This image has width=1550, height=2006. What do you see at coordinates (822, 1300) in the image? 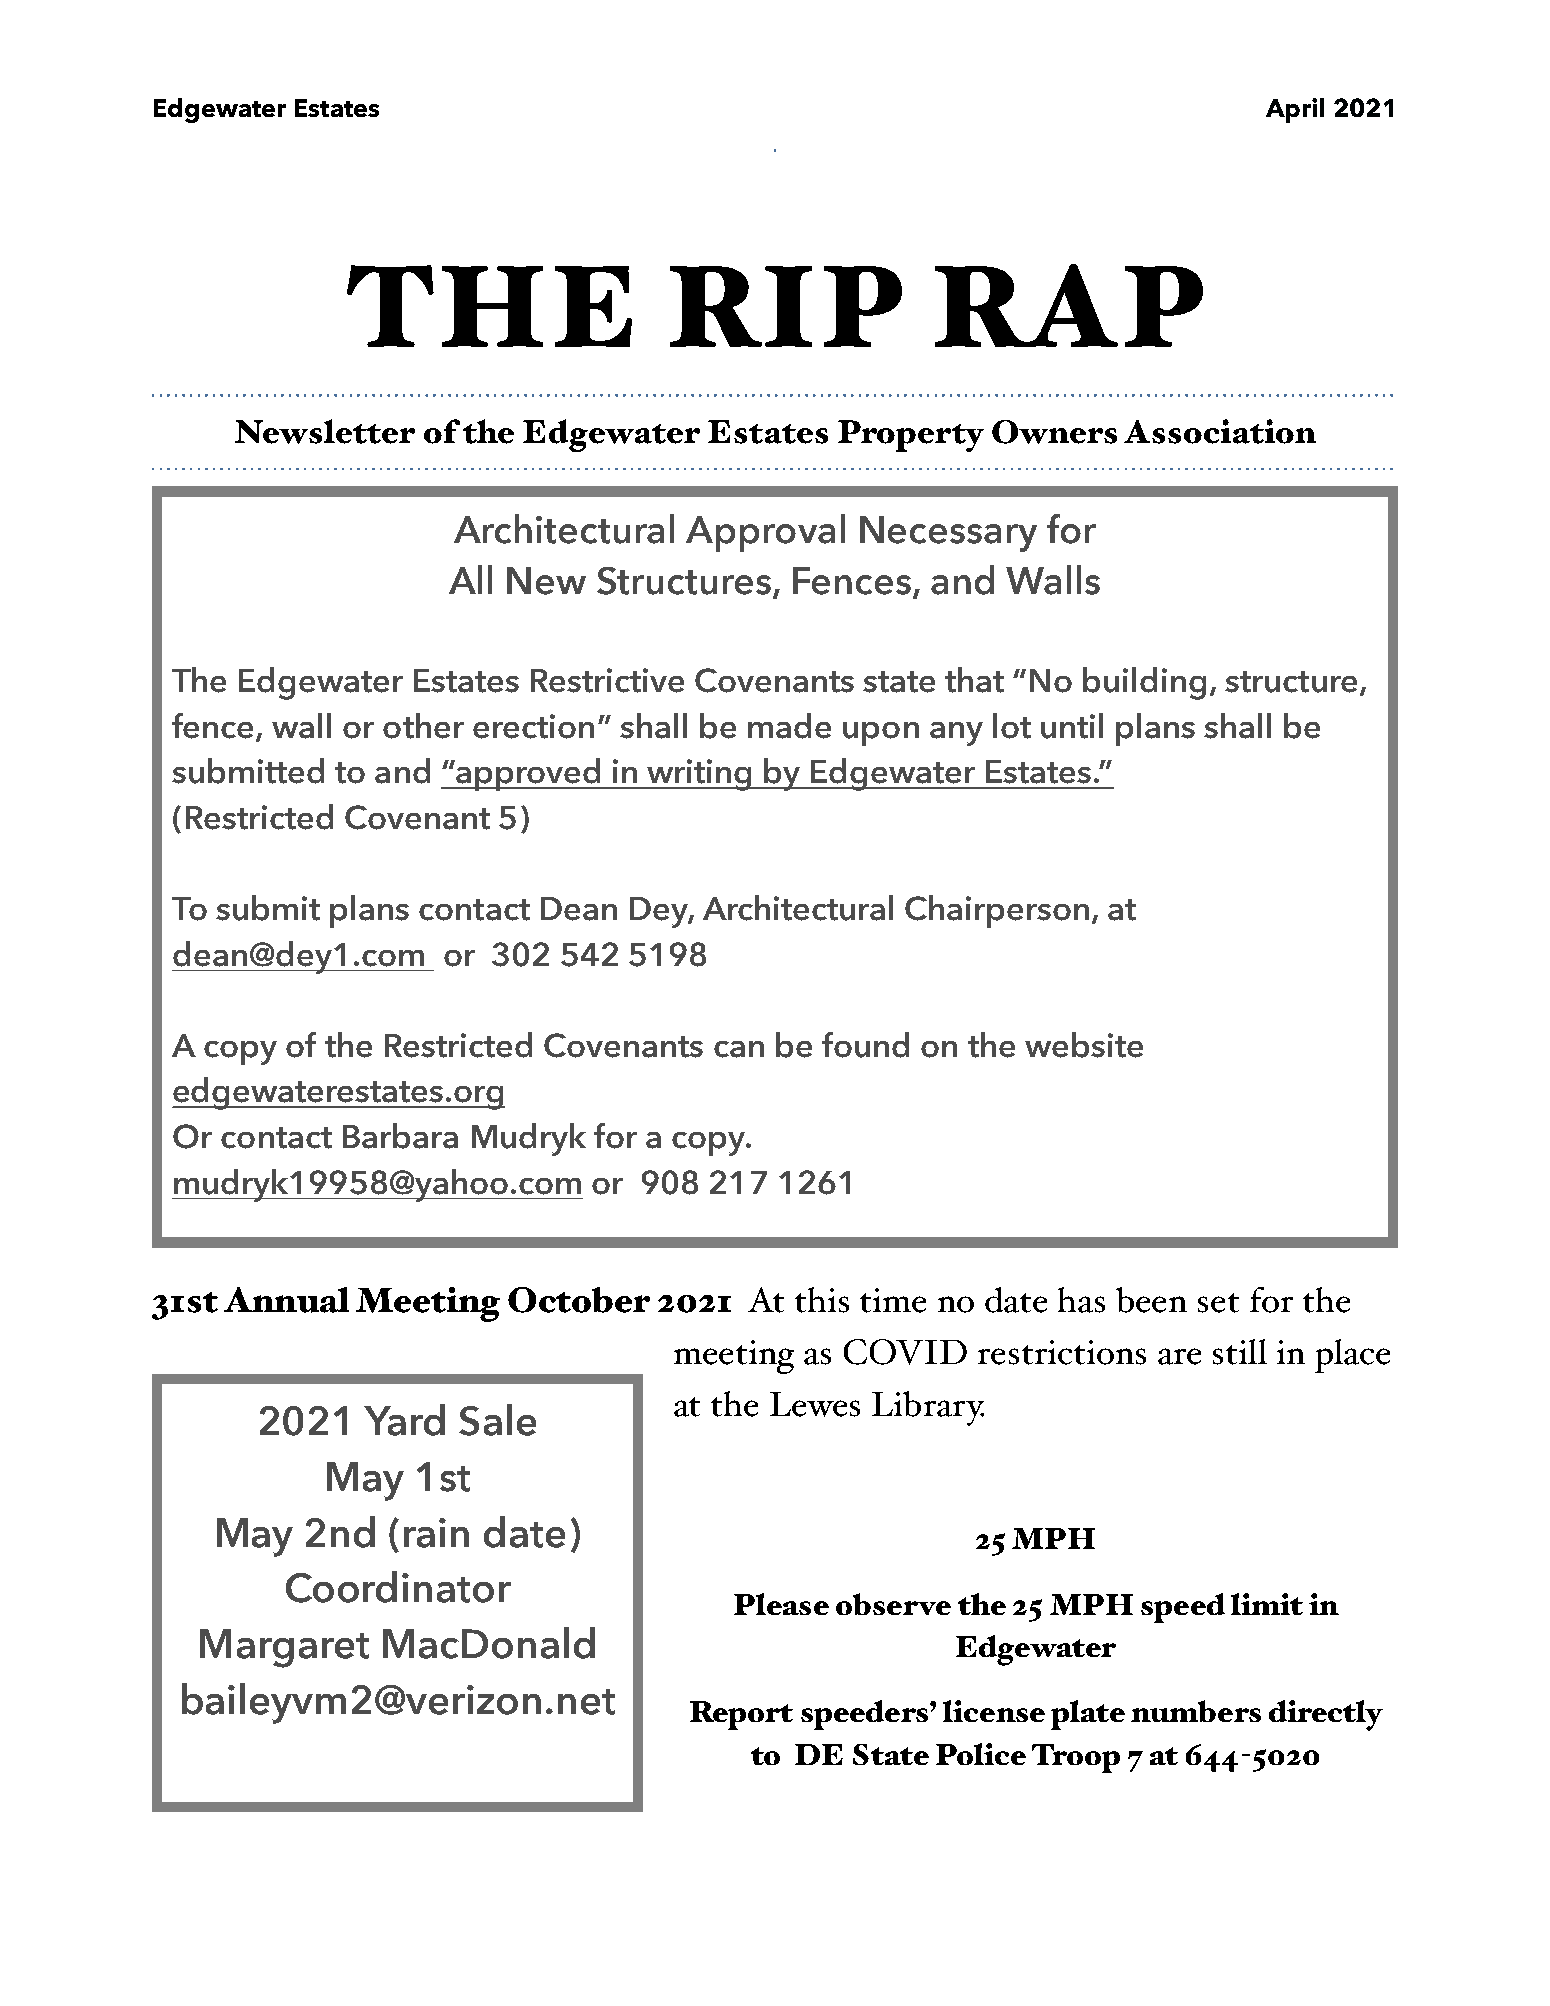
I see `this` at bounding box center [822, 1300].
